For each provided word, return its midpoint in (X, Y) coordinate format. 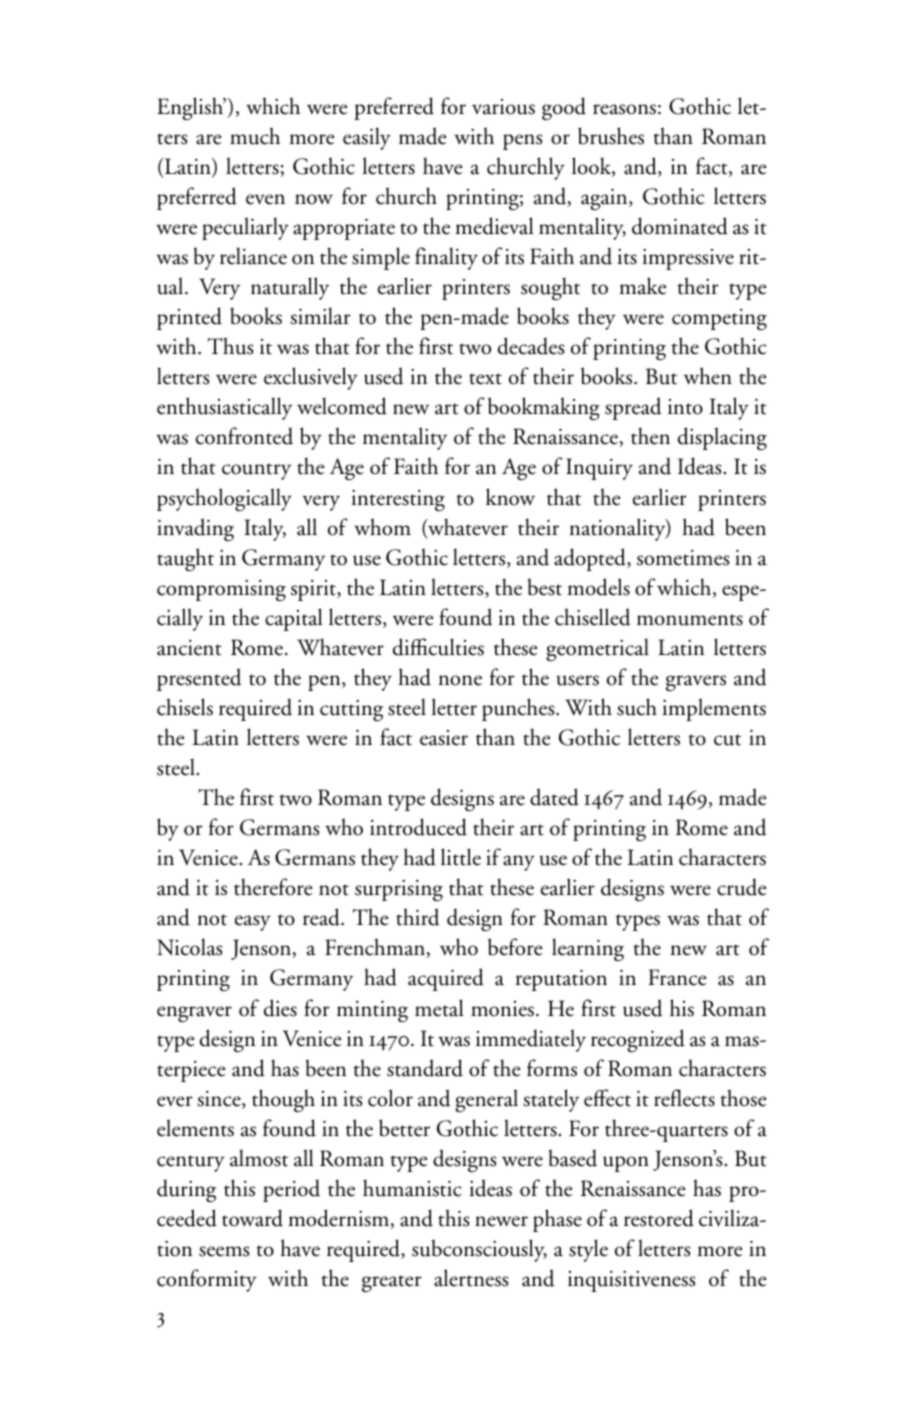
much (255, 136)
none (460, 680)
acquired (446, 979)
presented (199, 679)
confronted (244, 436)
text (485, 379)
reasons (624, 109)
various (503, 107)
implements (714, 709)
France (677, 977)
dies (280, 1008)
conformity (207, 1280)
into (685, 407)
